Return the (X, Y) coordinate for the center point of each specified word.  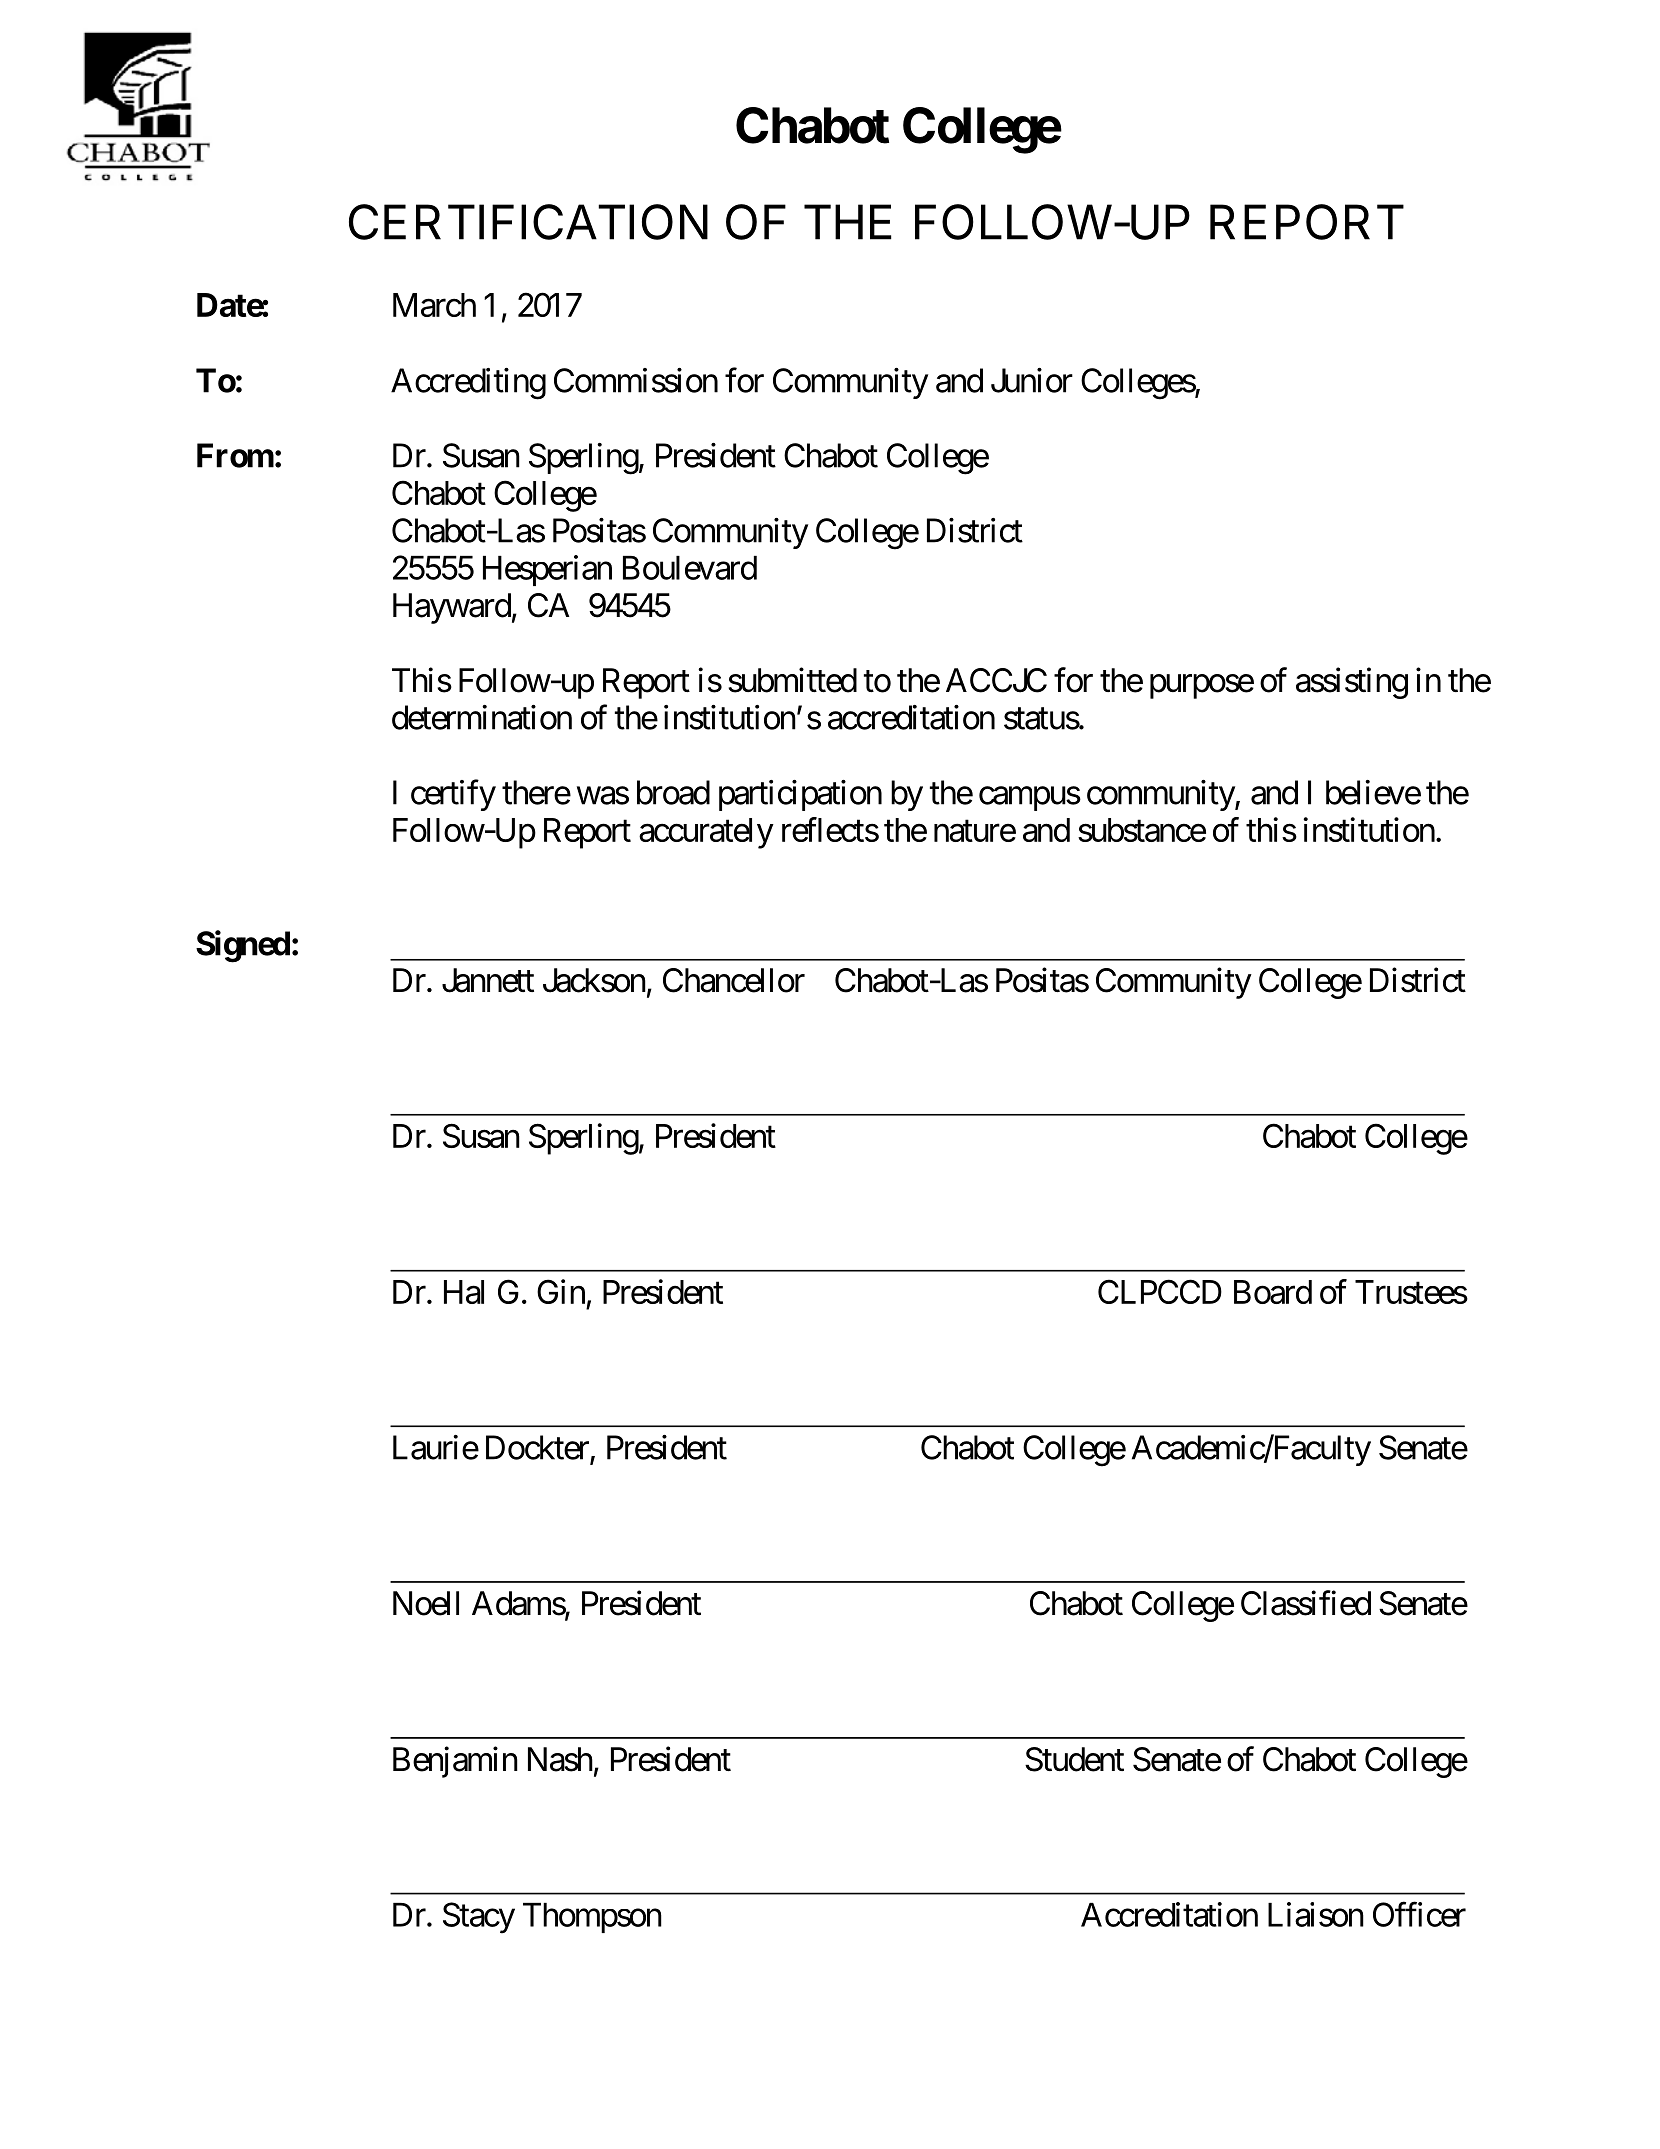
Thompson (592, 1918)
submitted (792, 680)
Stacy (479, 1918)
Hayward (452, 608)
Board (1273, 1292)
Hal (464, 1292)
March (434, 305)
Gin (561, 1291)
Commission (636, 380)
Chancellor (734, 980)
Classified (1306, 1603)
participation (800, 795)
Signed (243, 946)
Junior (1032, 380)
